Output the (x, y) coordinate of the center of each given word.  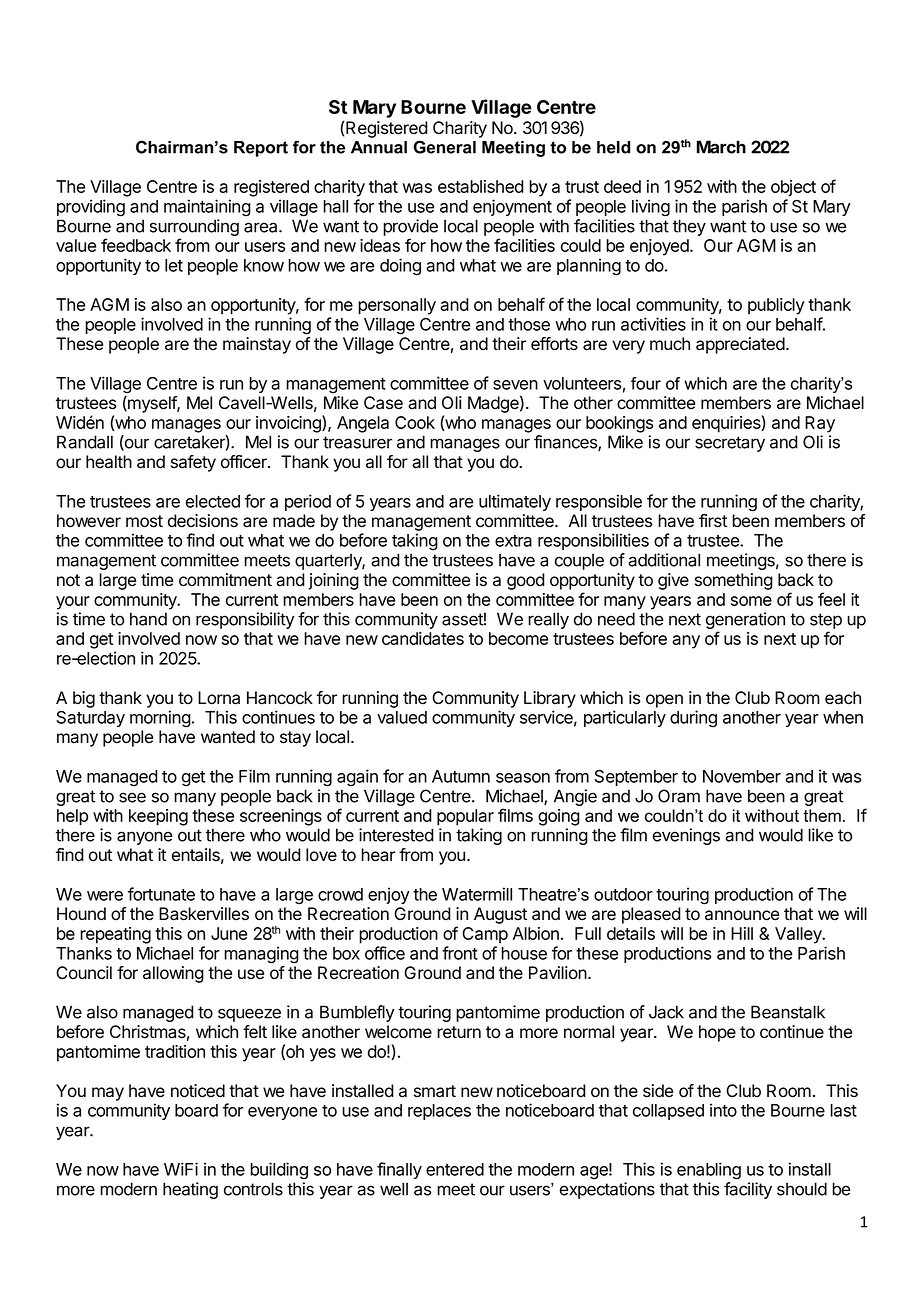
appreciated (740, 345)
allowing (173, 974)
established (481, 186)
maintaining (207, 208)
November (742, 776)
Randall (85, 442)
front (460, 953)
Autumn (461, 776)
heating (190, 1190)
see (132, 797)
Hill (742, 933)
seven (515, 385)
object (793, 188)
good (526, 581)
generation (745, 622)
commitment (225, 580)
